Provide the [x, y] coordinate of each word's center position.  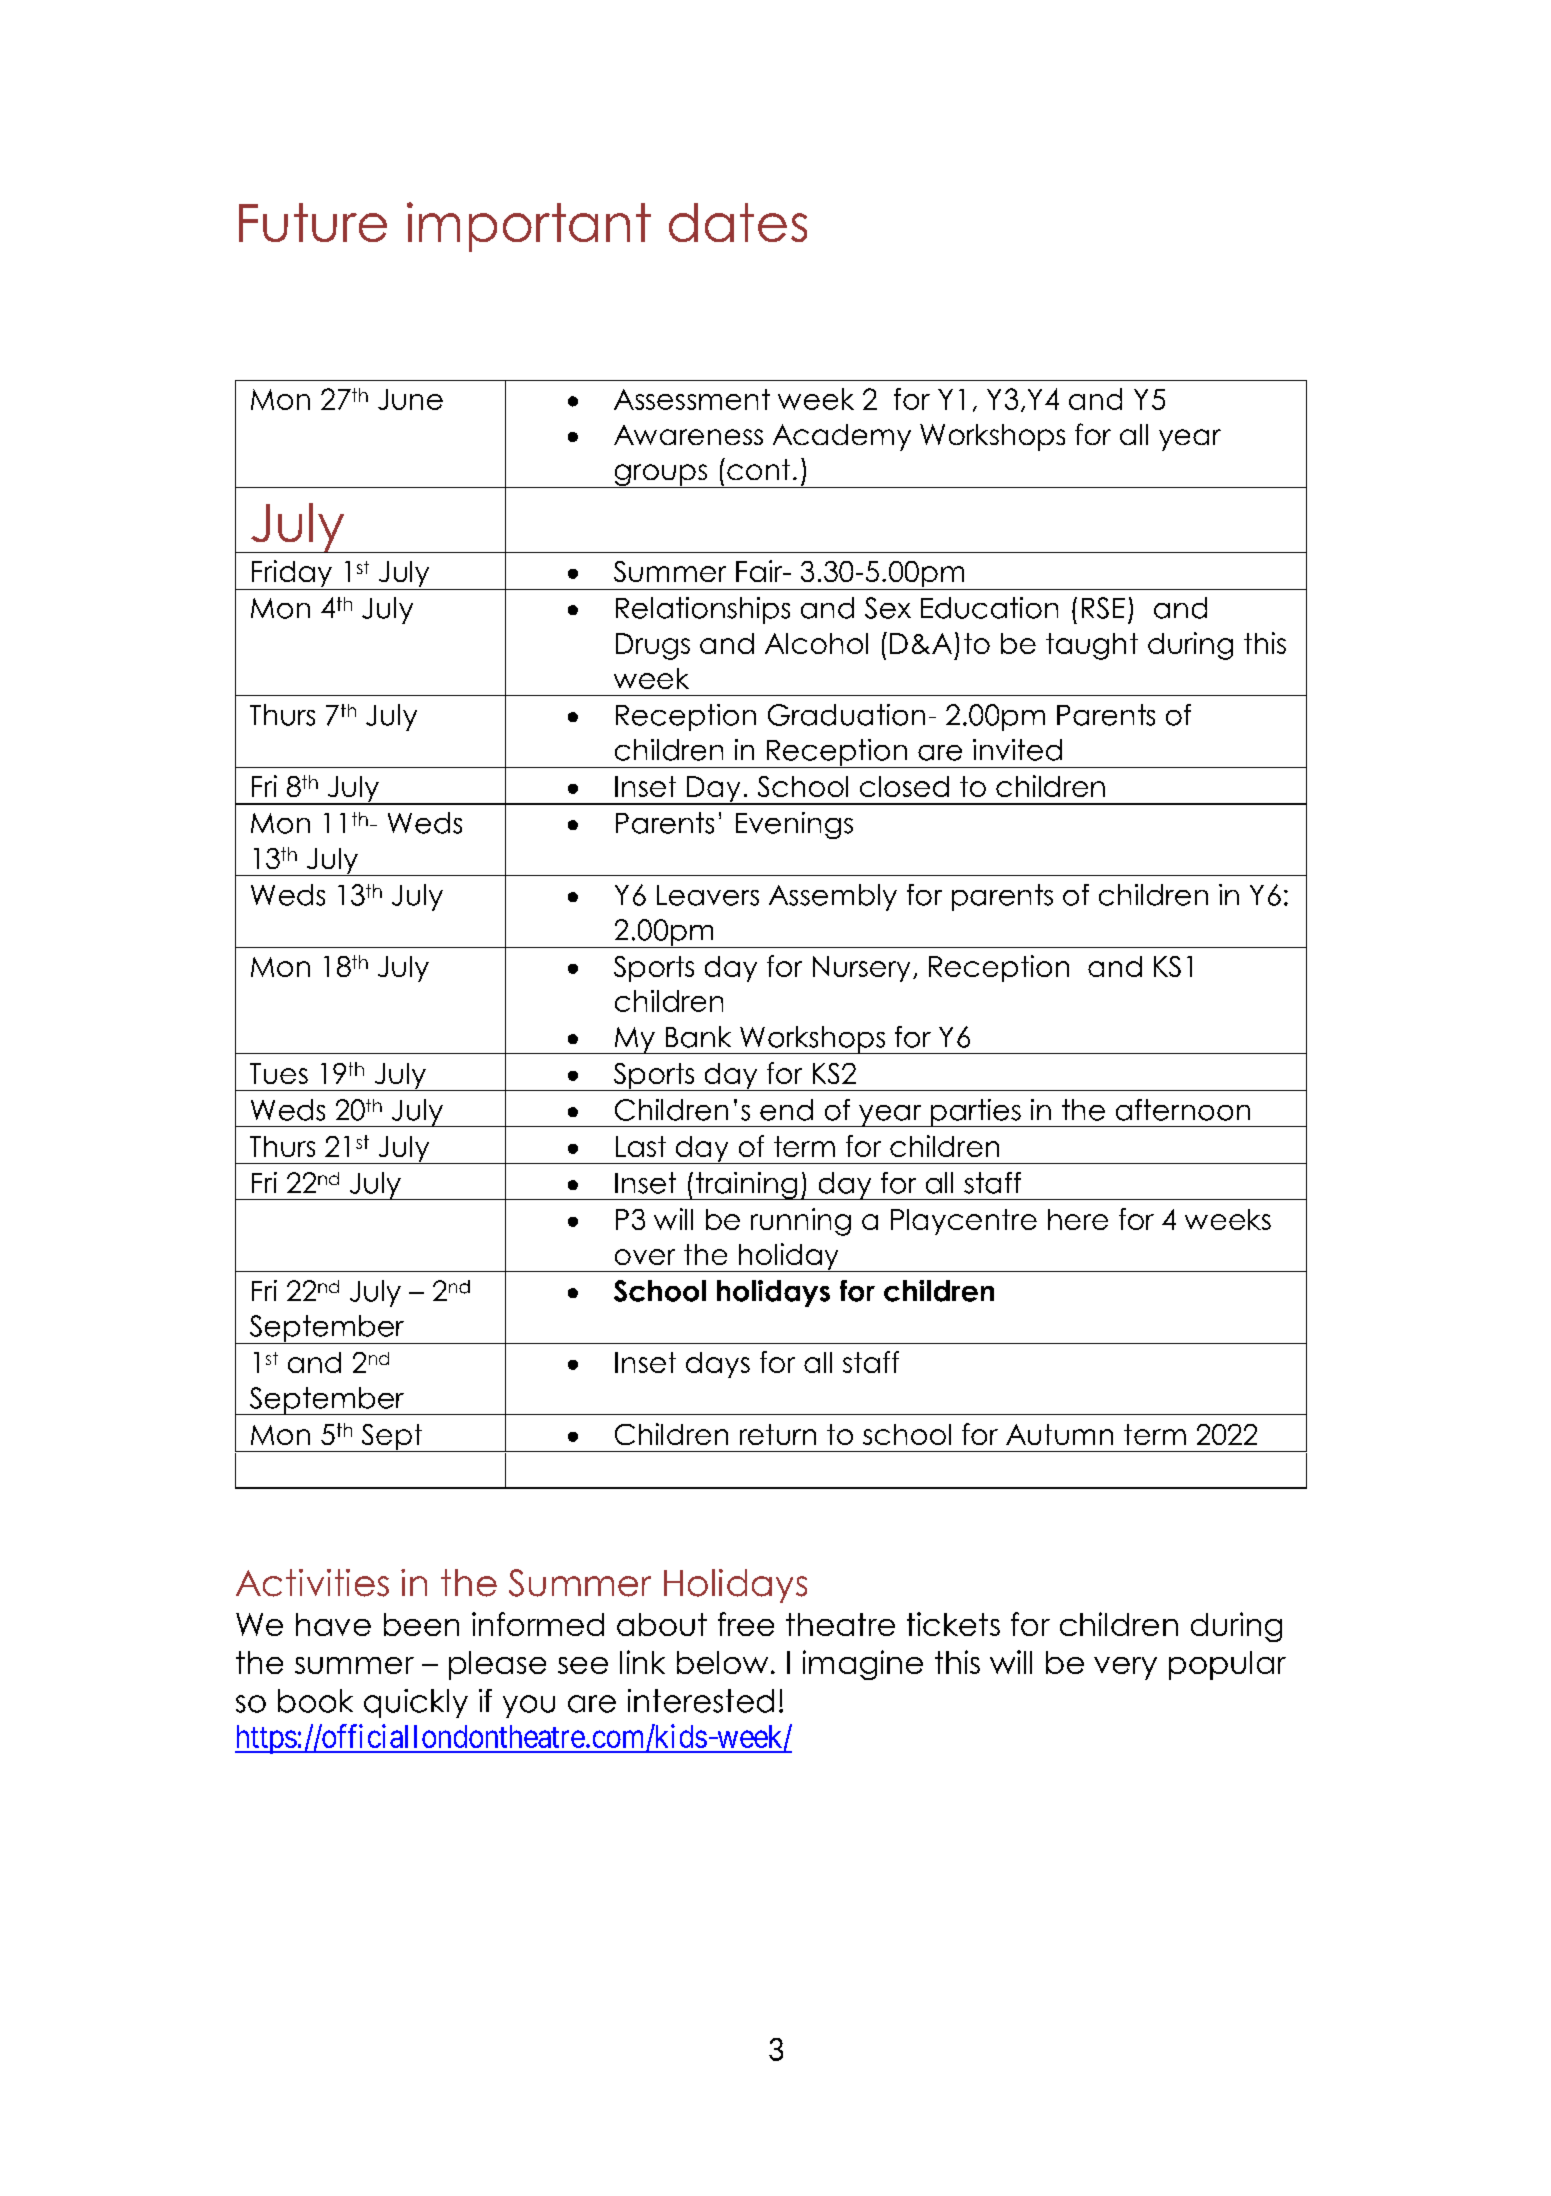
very [1125, 1668]
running [801, 1222]
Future [313, 222]
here [1078, 1219]
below [722, 1662]
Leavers [708, 895]
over [645, 1257]
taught [1092, 646]
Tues [279, 1073]
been [421, 1624]
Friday [291, 575]
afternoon [1183, 1110]
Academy [842, 437]
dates [738, 222]
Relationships [703, 610]
